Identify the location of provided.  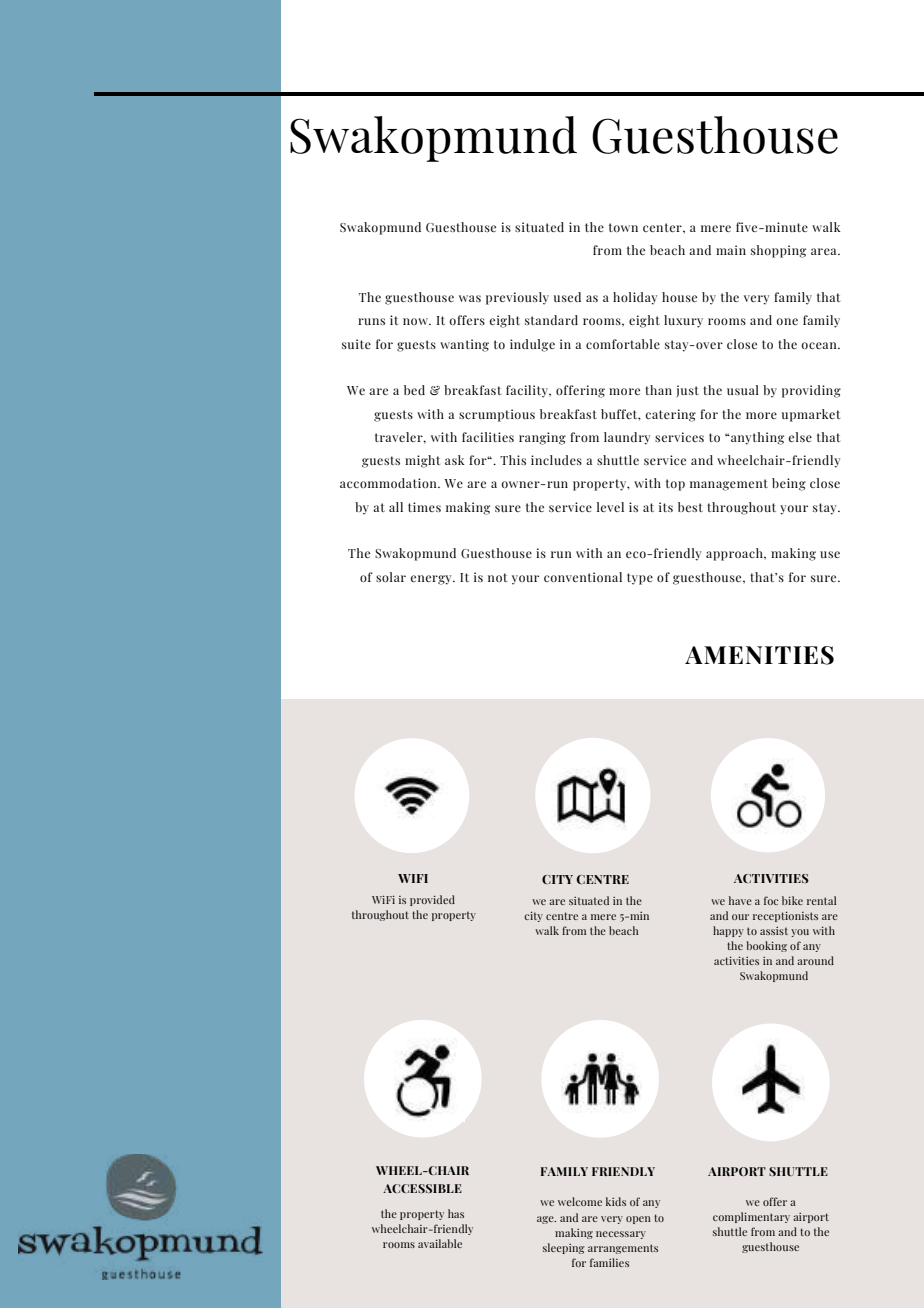
(432, 900).
